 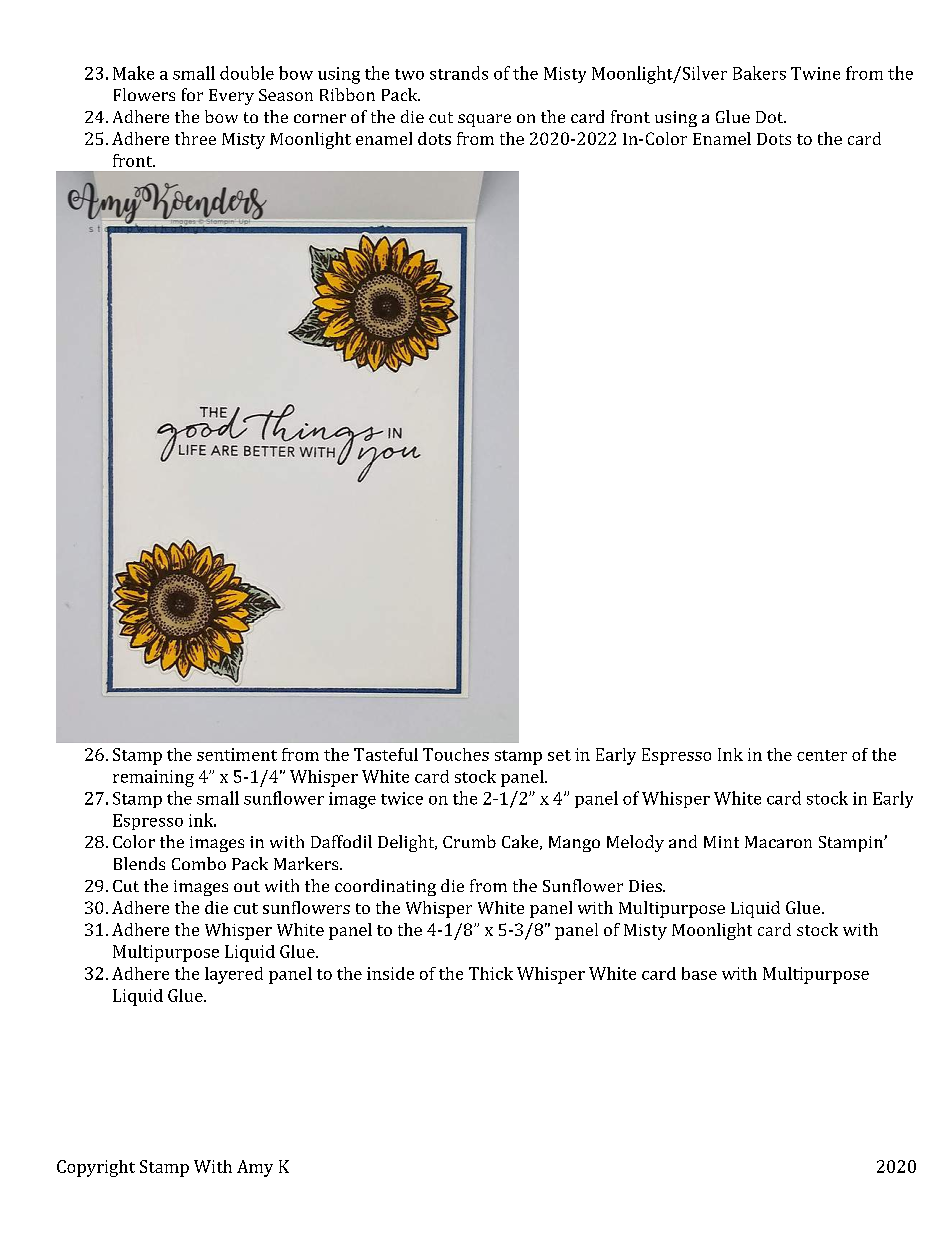 I want to click on sentiment, so click(x=237, y=754).
